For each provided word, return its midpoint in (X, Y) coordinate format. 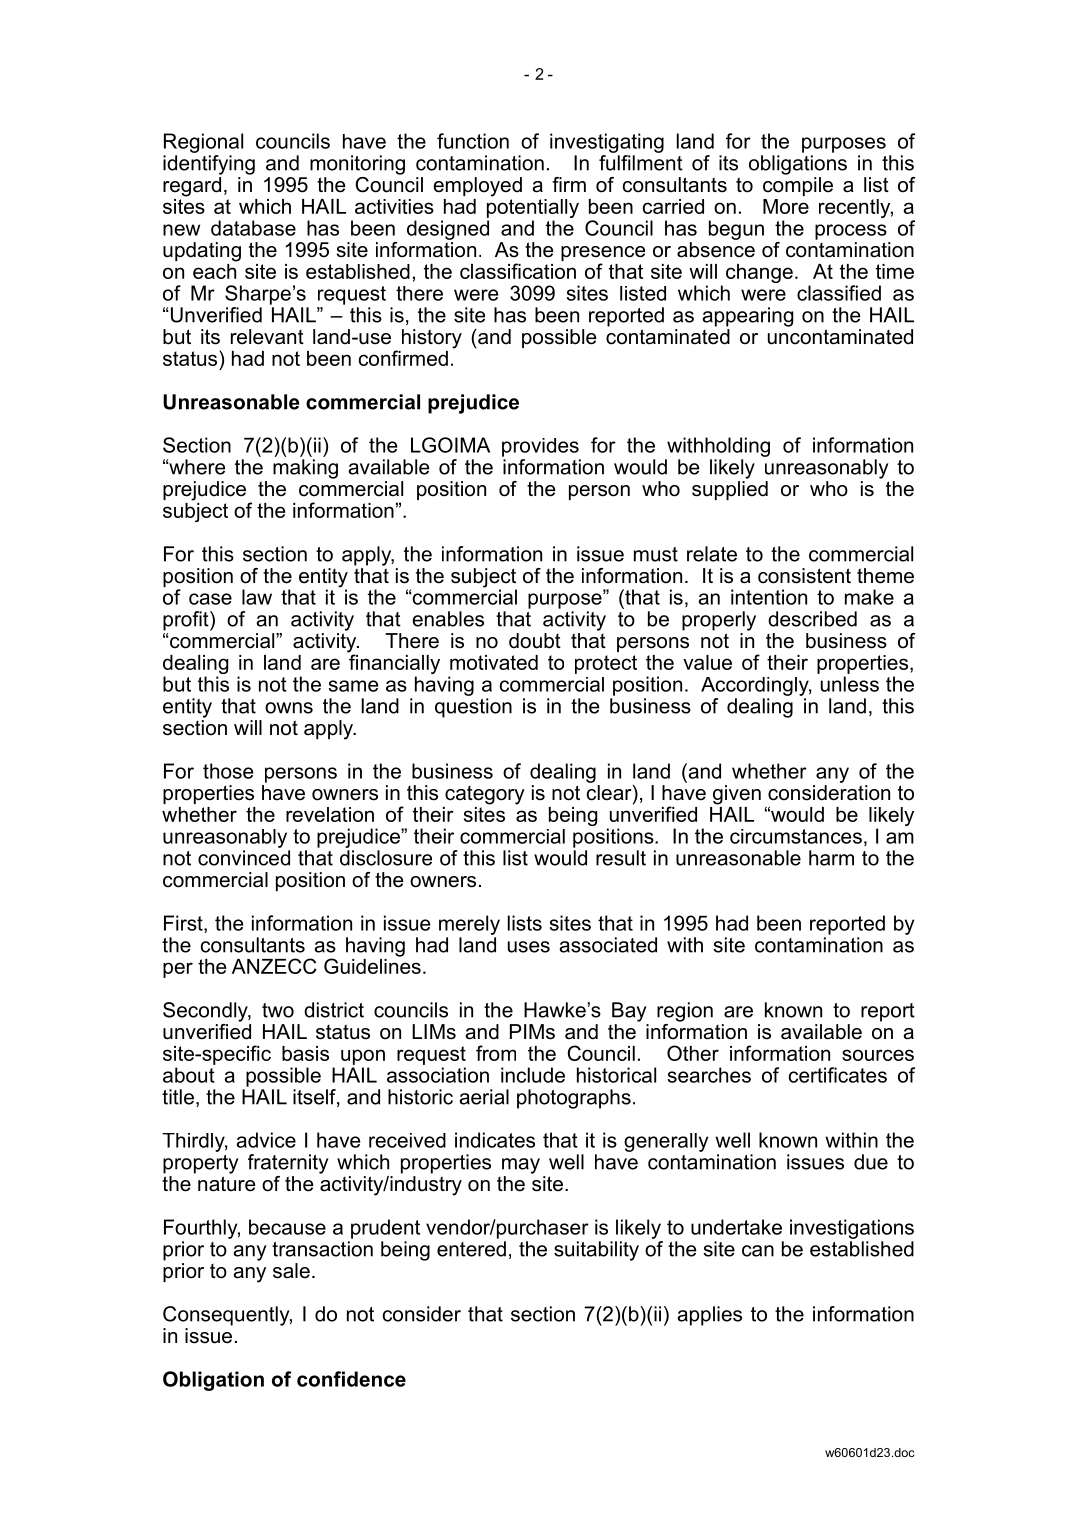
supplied (730, 490)
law (257, 597)
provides (540, 447)
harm (831, 858)
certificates (838, 1075)
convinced (244, 858)
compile (798, 186)
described (812, 619)
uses (529, 947)
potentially (533, 207)
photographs (574, 1099)
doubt (535, 641)
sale (291, 1271)
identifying (209, 165)
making (305, 469)
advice (266, 1140)
